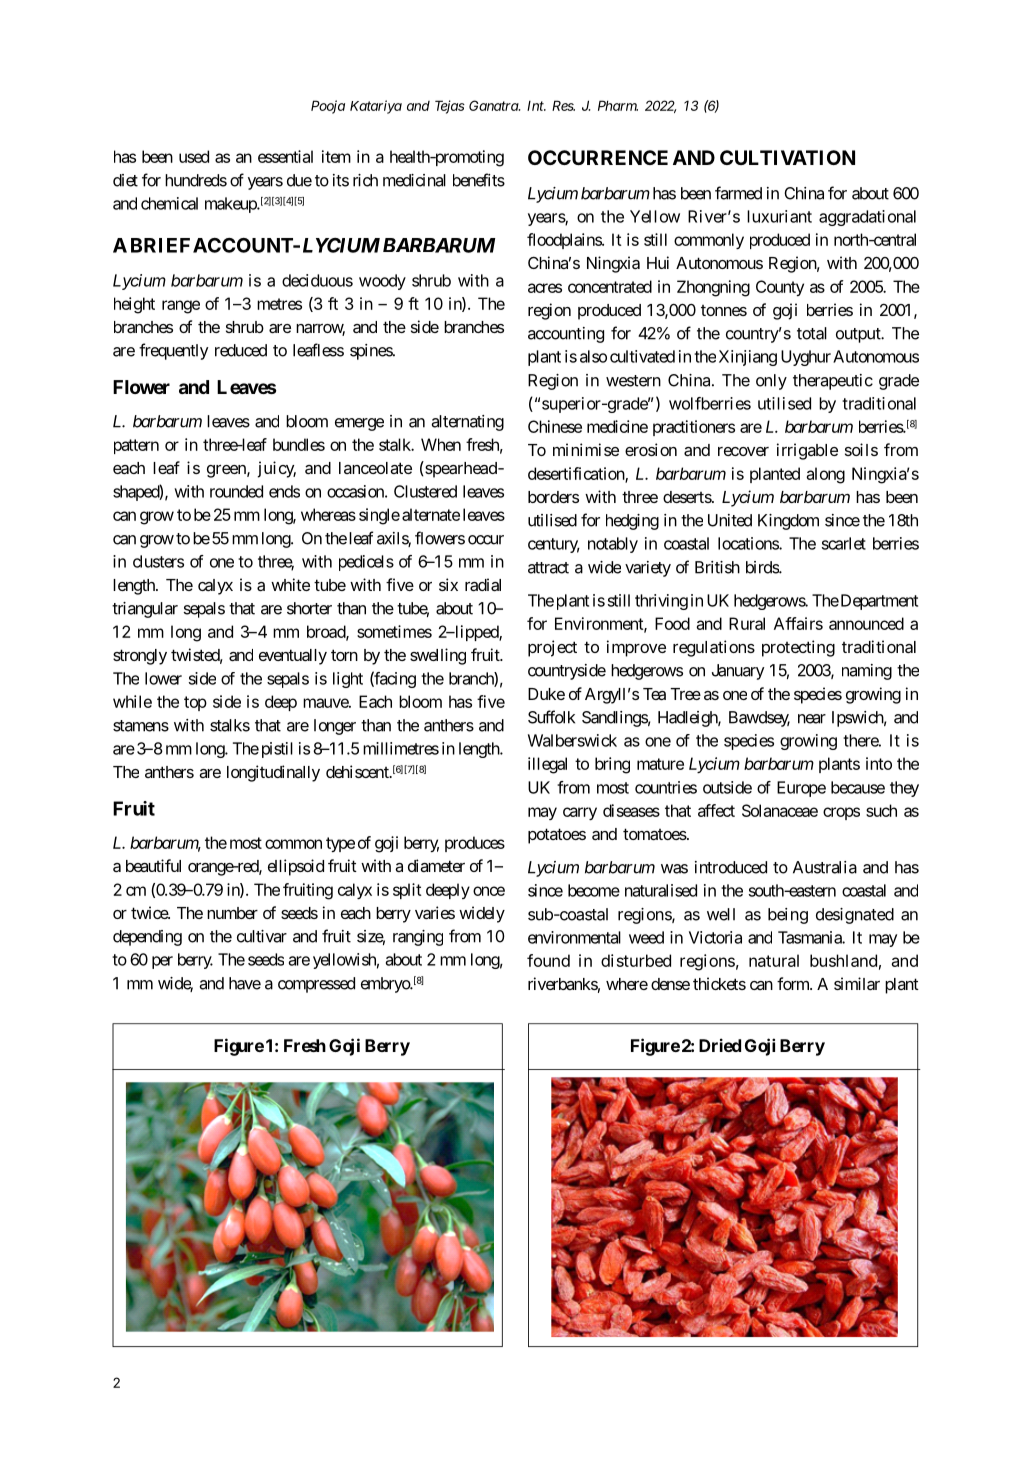 This document has width=1030, height=1458. What do you see at coordinates (414, 180) in the document?
I see `medicinal` at bounding box center [414, 180].
